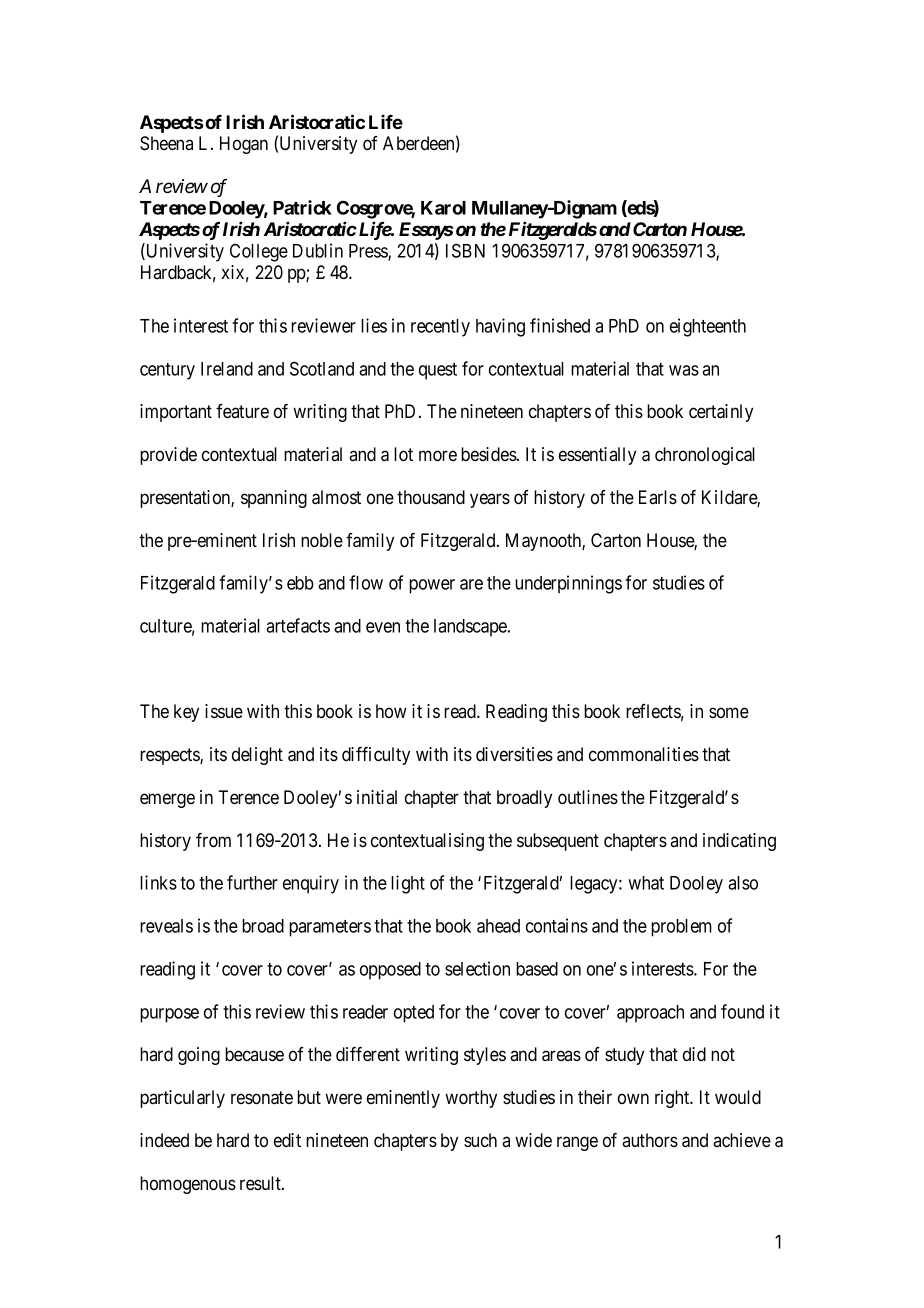  What do you see at coordinates (644, 754) in the page?
I see `commonalities` at bounding box center [644, 754].
